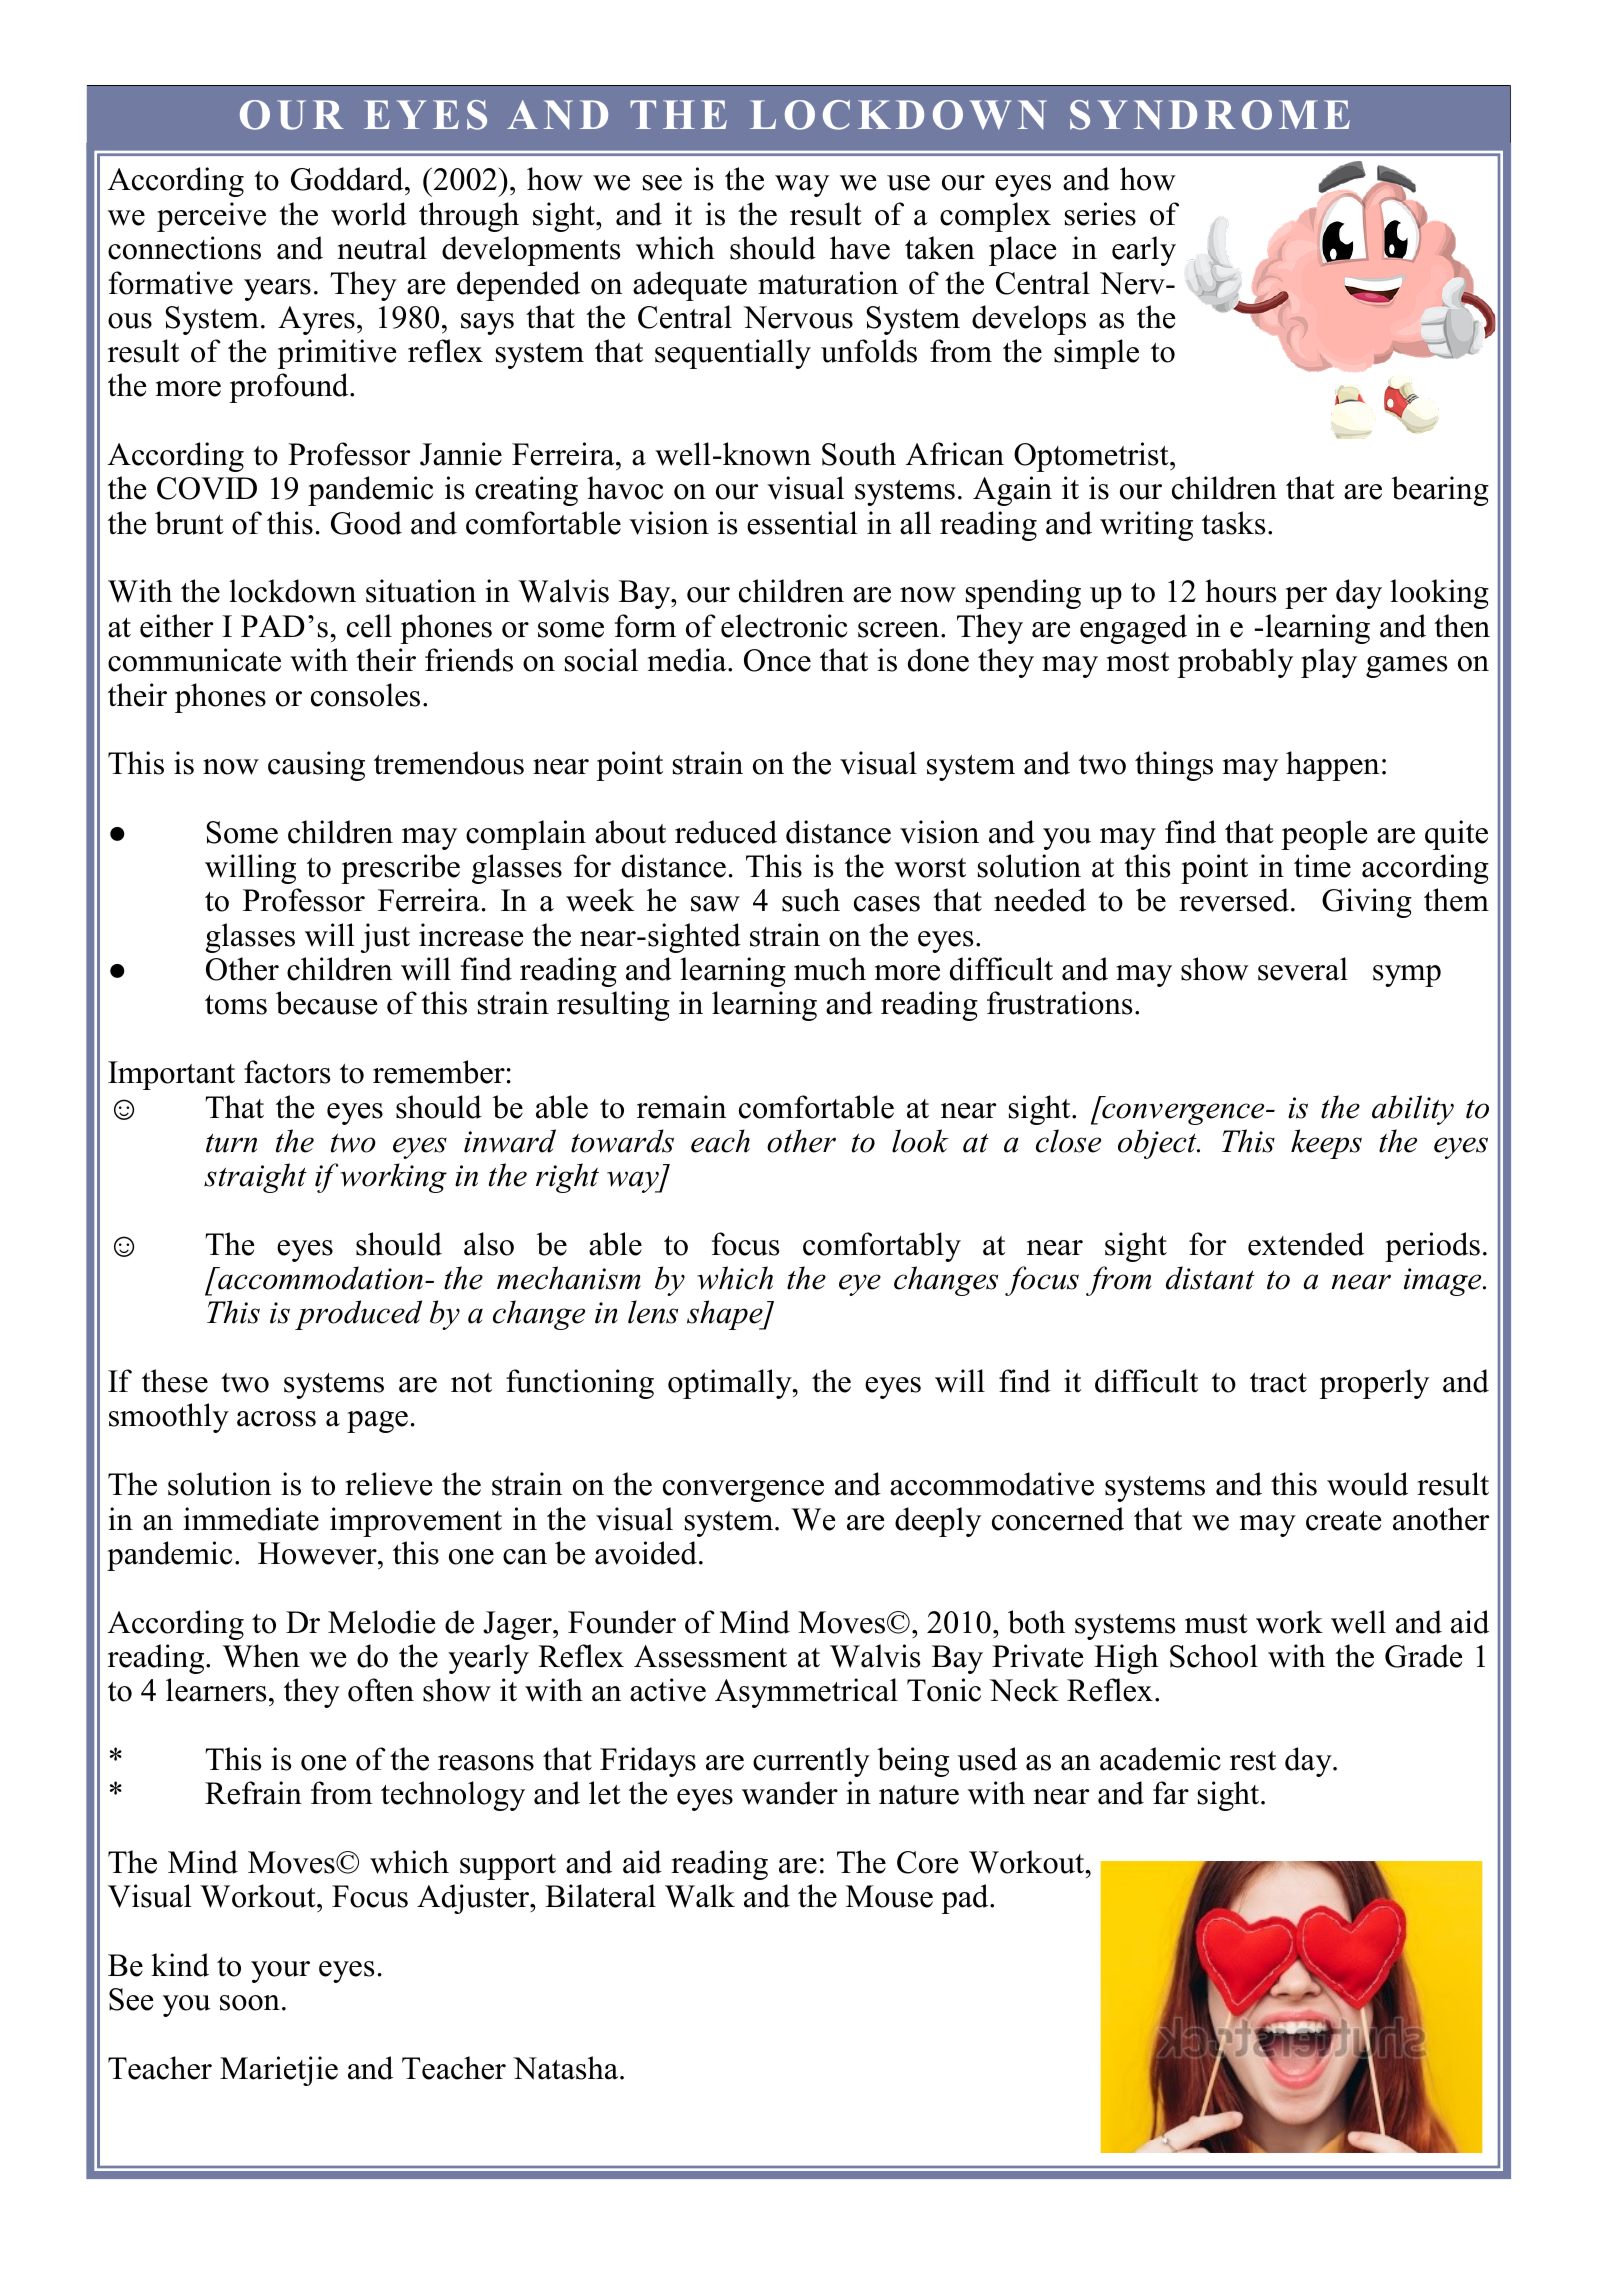 The width and height of the document is (1608, 2274). What do you see at coordinates (889, 1896) in the document?
I see `Mouse` at bounding box center [889, 1896].
